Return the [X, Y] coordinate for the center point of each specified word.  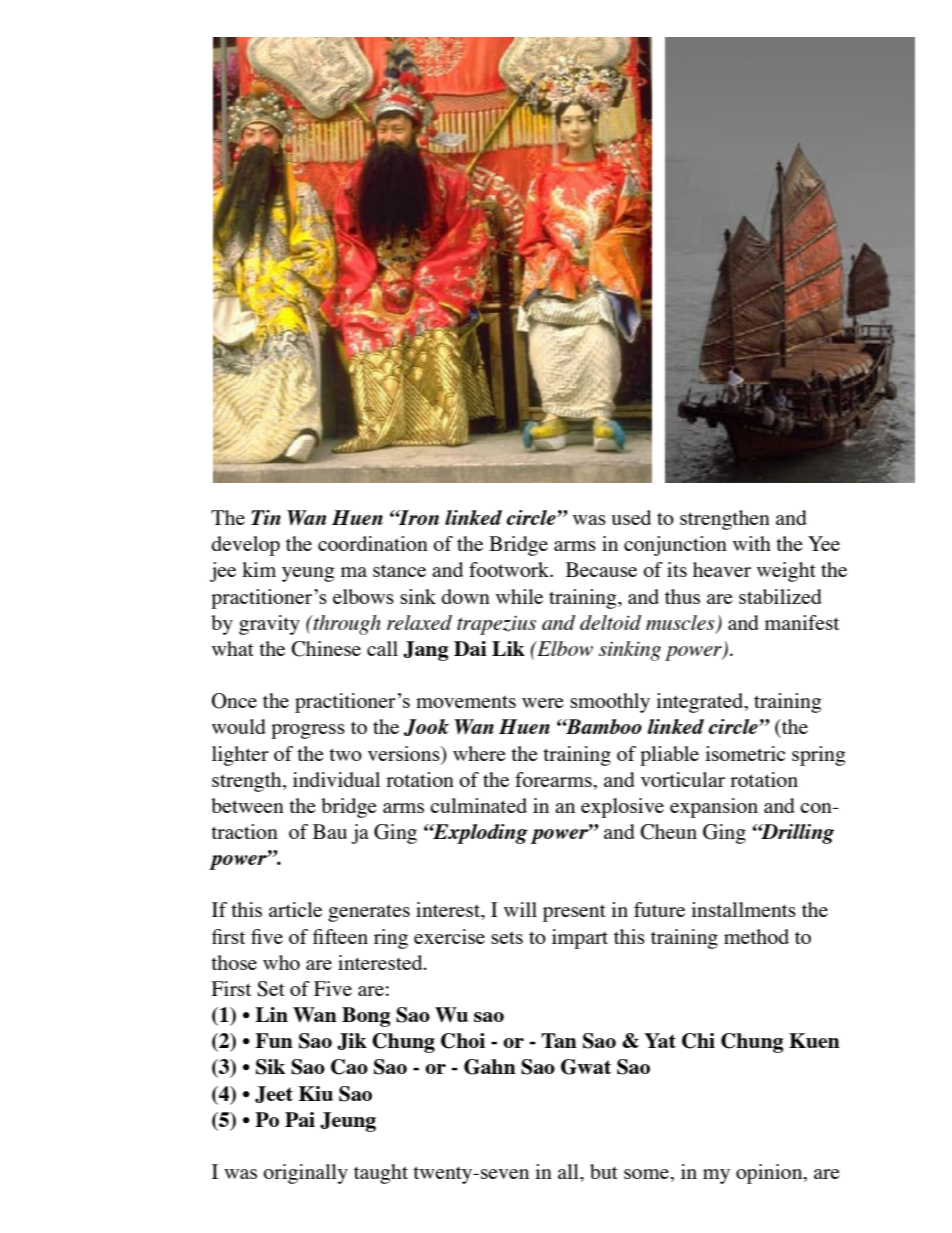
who [281, 962]
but [604, 1171]
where [479, 753]
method [756, 936]
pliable [669, 756]
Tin [266, 517]
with [752, 543]
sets [507, 938]
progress [308, 731]
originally [305, 1174]
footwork [510, 569]
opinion [770, 1174]
